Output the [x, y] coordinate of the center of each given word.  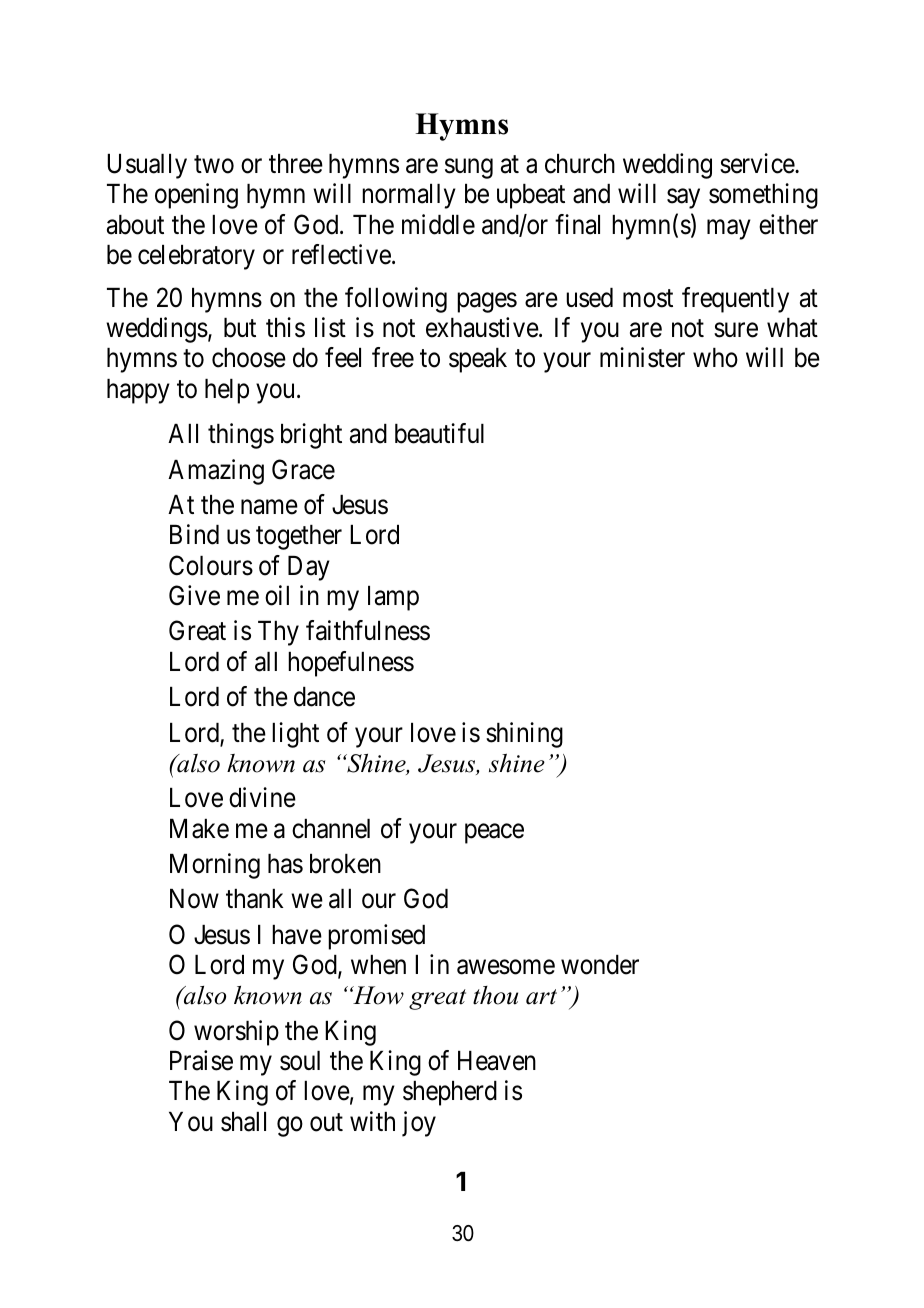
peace [494, 833]
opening [196, 196]
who [715, 358]
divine [262, 797]
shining [524, 735]
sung [469, 169]
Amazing [216, 472]
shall [243, 1122]
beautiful [439, 433]
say [683, 199]
